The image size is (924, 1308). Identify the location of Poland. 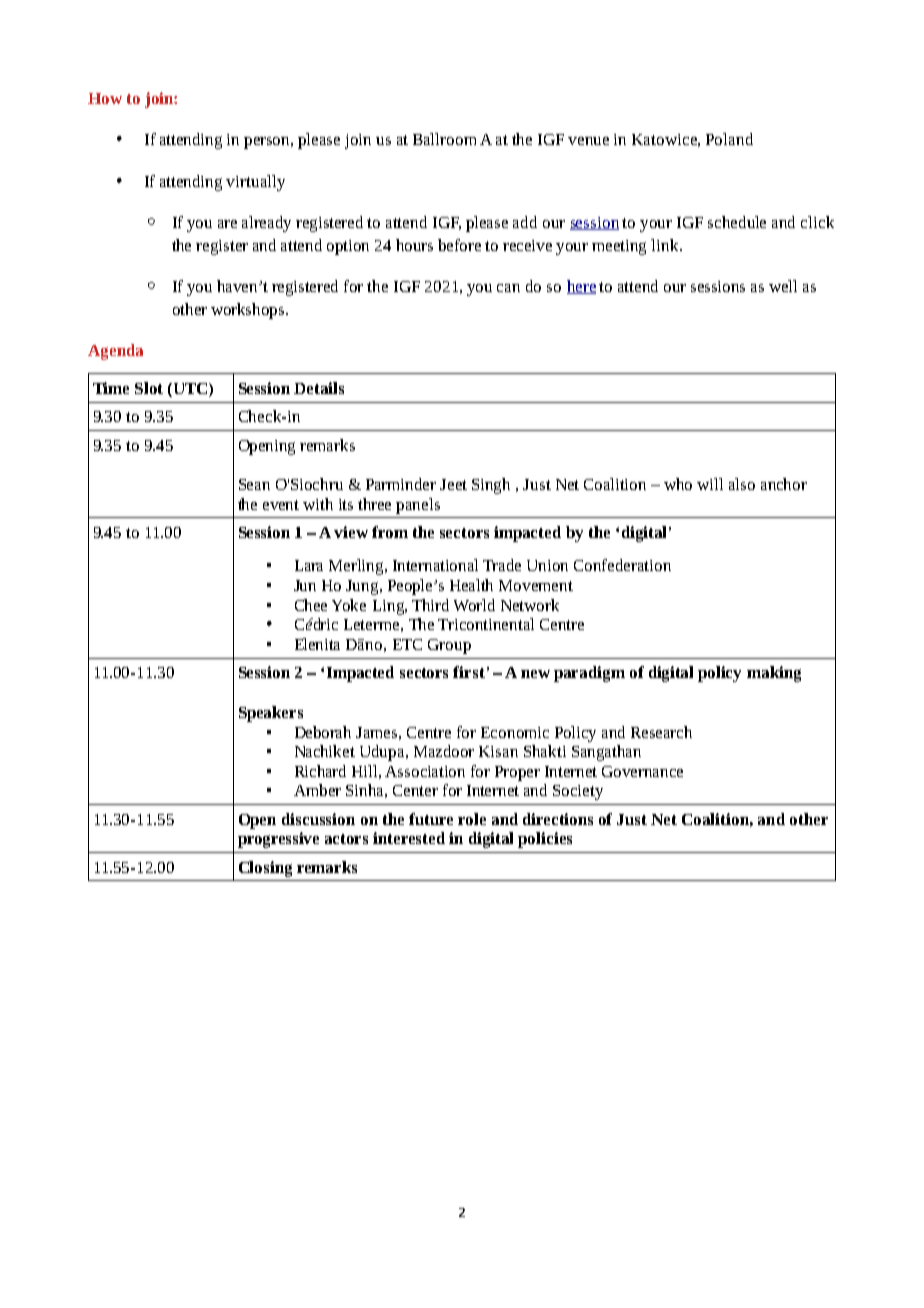
(729, 139).
